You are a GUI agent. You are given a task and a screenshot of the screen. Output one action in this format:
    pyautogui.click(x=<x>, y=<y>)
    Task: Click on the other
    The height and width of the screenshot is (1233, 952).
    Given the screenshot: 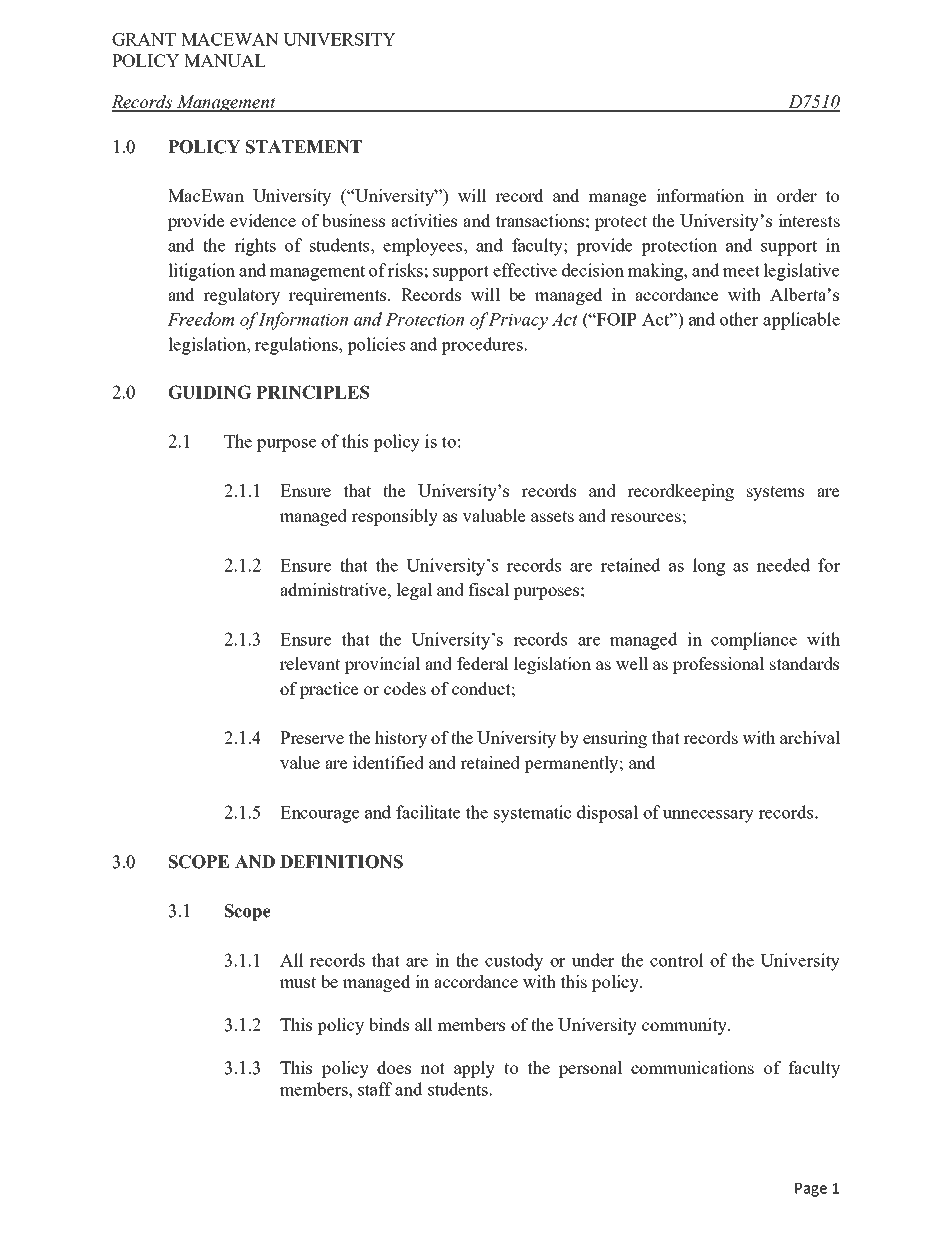 What is the action you would take?
    pyautogui.click(x=739, y=319)
